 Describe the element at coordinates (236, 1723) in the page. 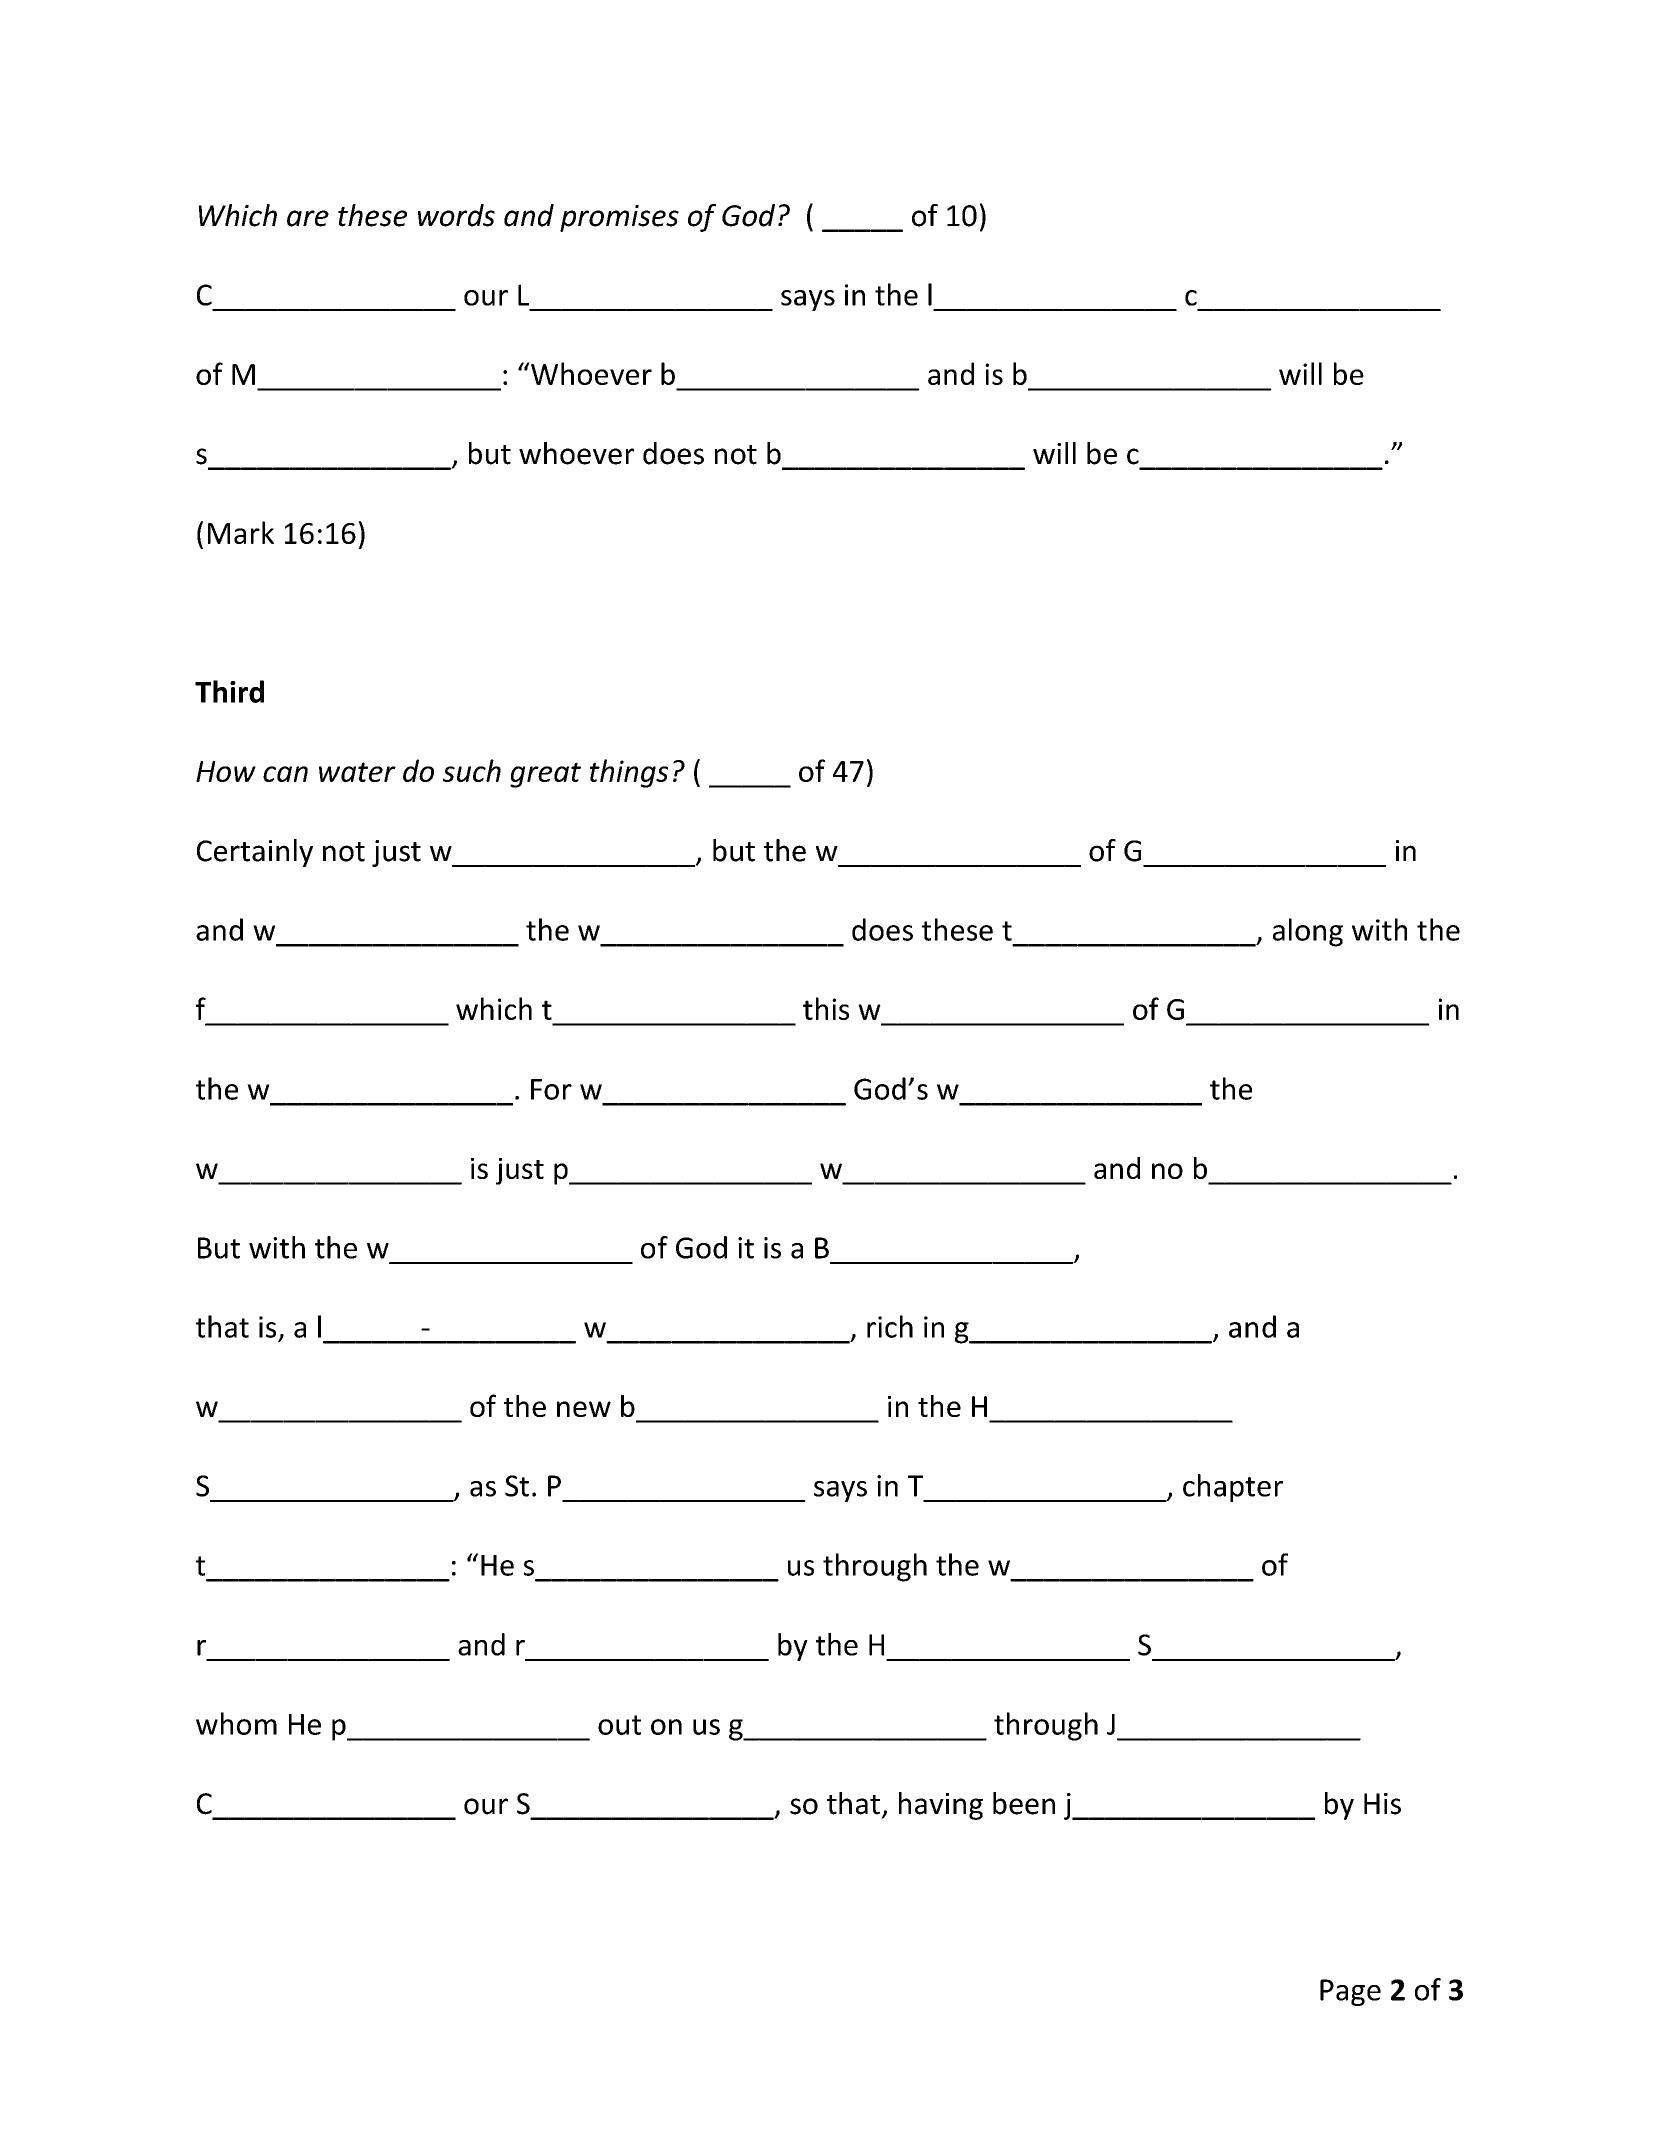

I see `whom` at that location.
